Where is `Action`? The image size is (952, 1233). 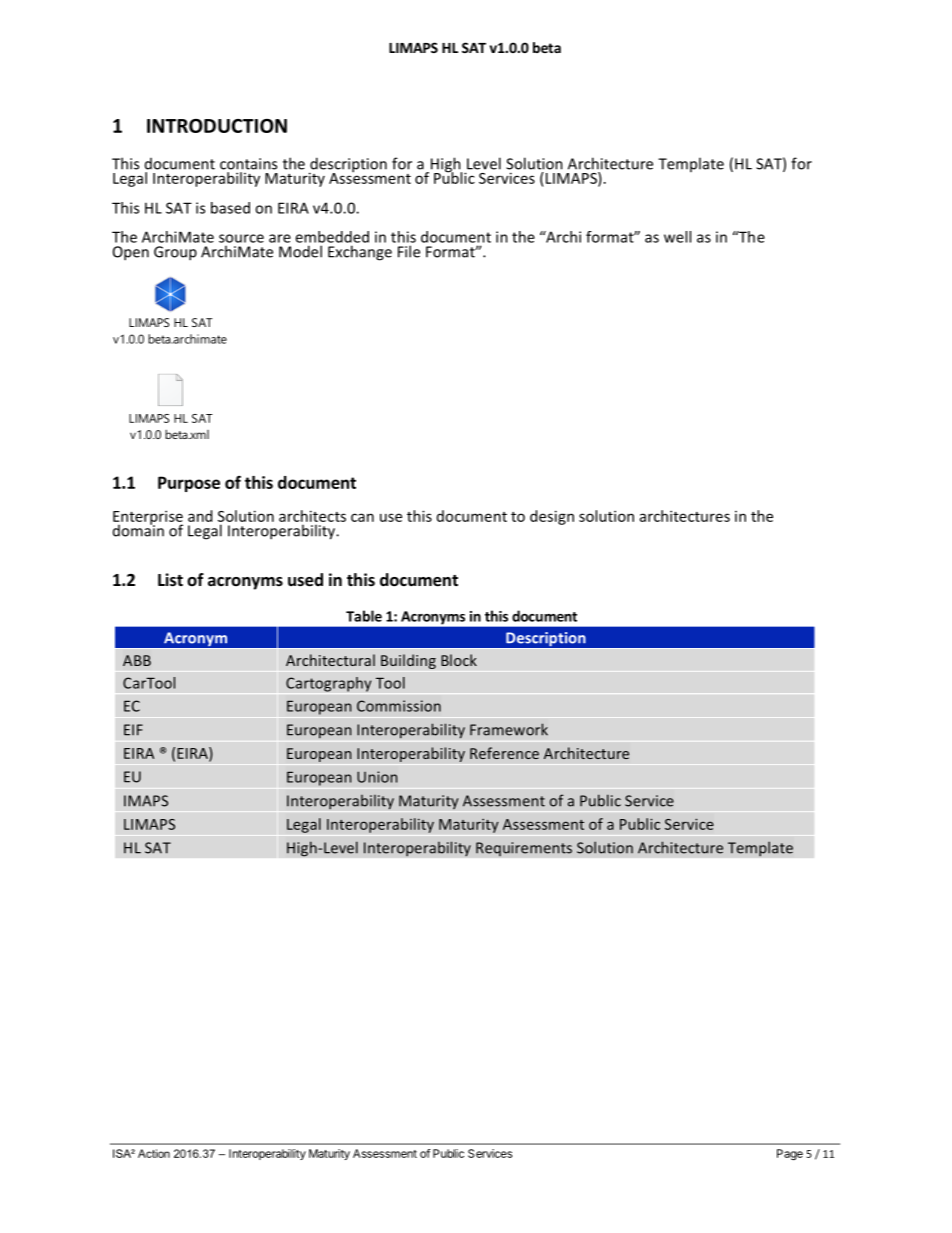
Action is located at coordinates (154, 1153).
